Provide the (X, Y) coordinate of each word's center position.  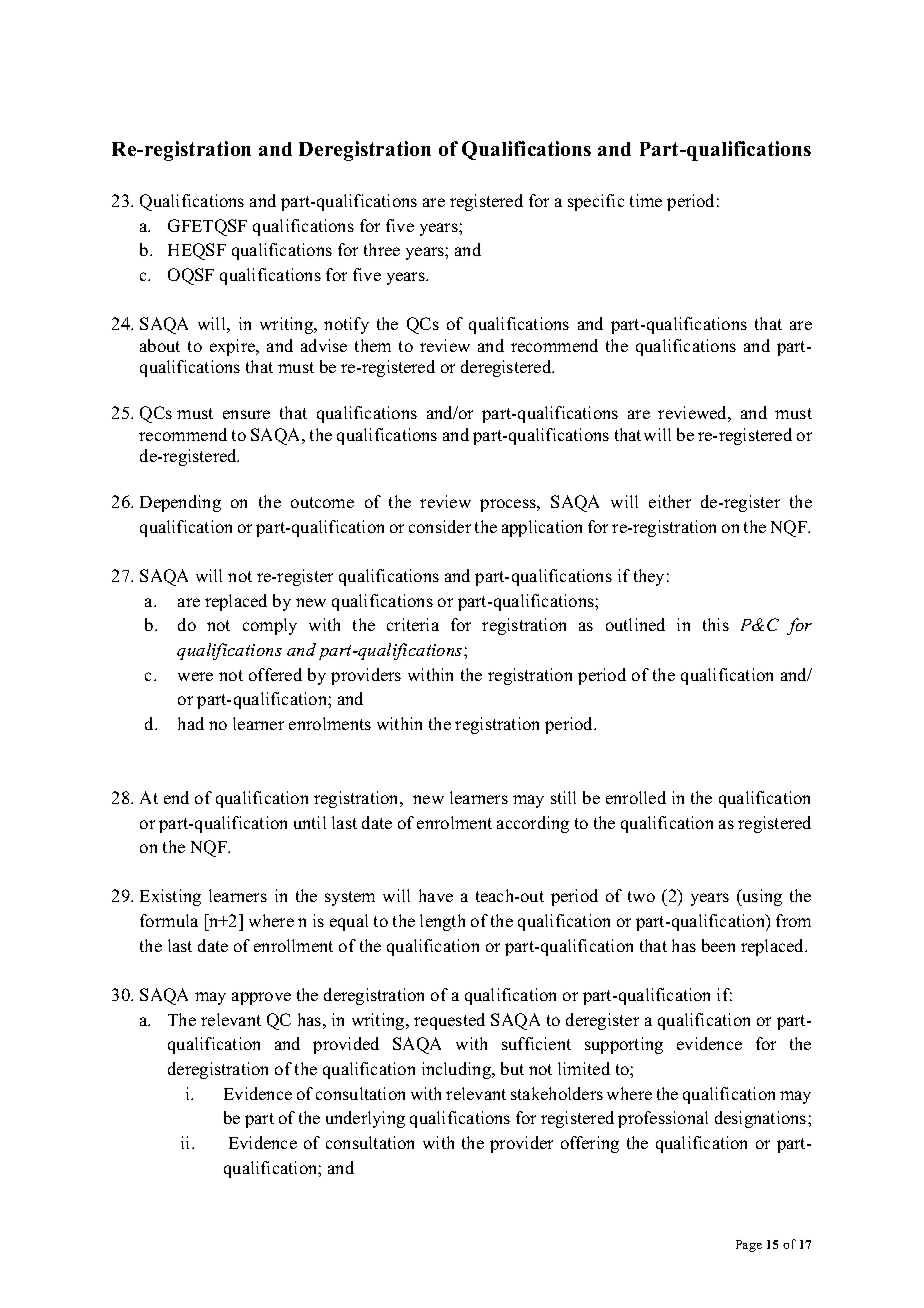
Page (749, 1246)
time (646, 200)
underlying (365, 1119)
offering (590, 1144)
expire (234, 347)
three (382, 249)
